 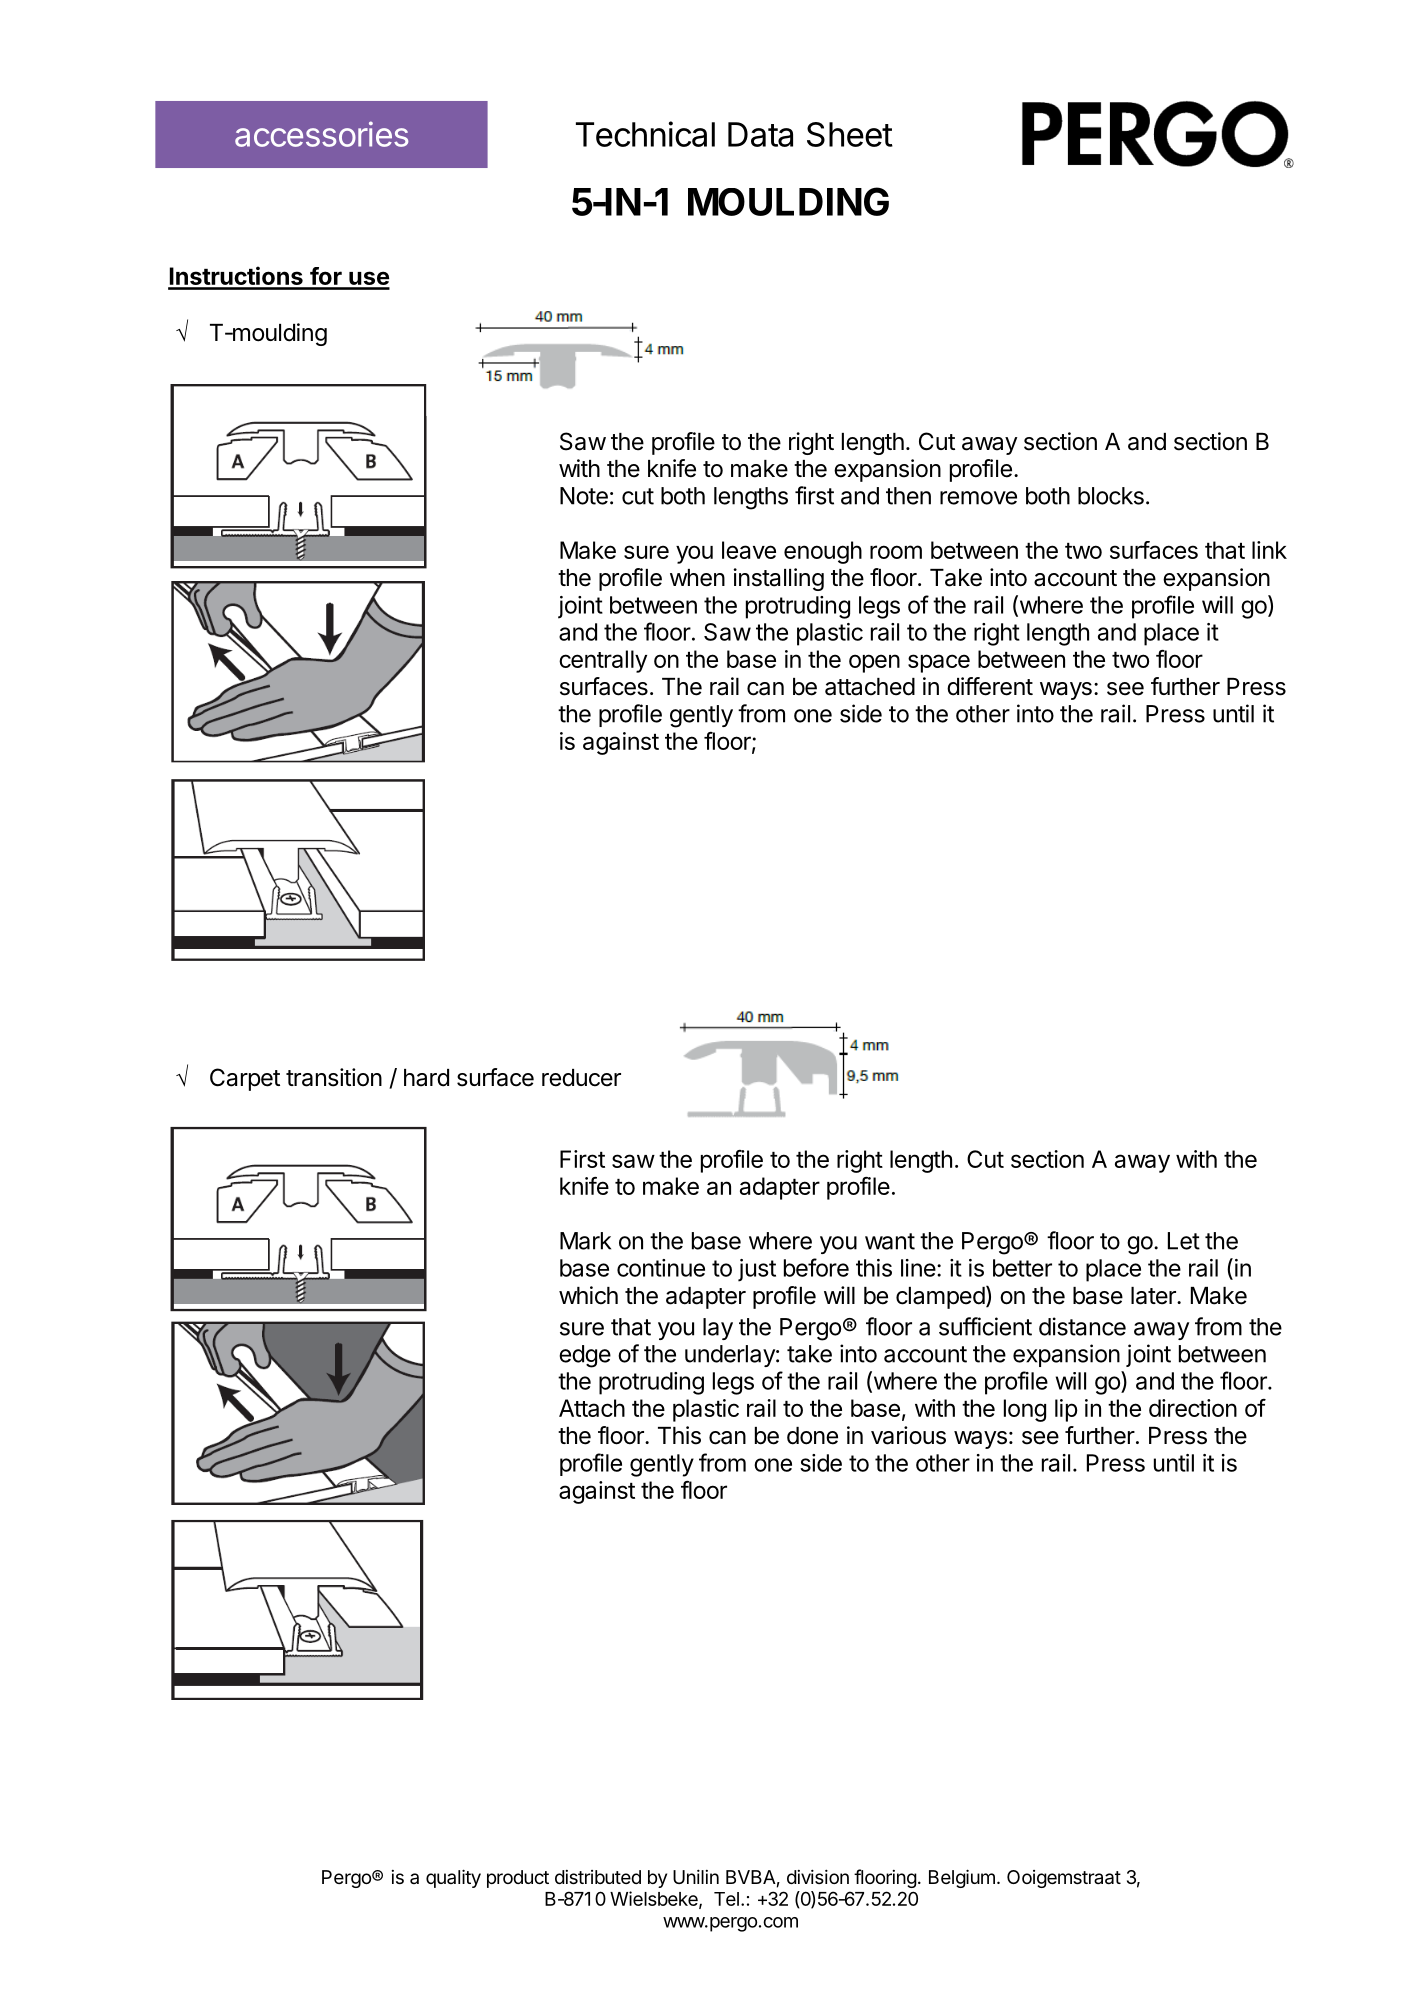 I want to click on Sheet, so click(x=850, y=134).
